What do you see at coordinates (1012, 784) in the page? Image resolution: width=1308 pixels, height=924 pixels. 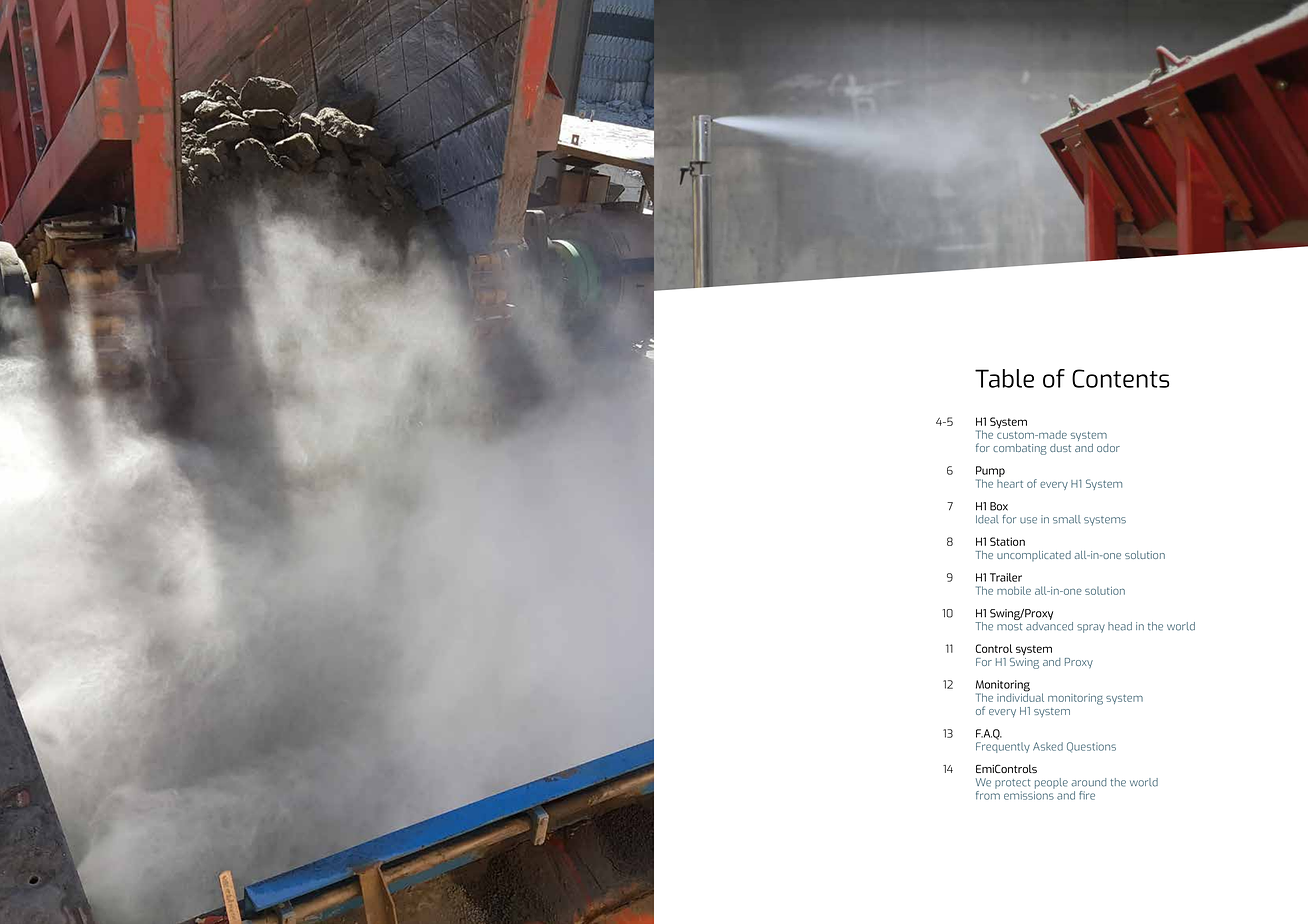 I see `protect` at bounding box center [1012, 784].
